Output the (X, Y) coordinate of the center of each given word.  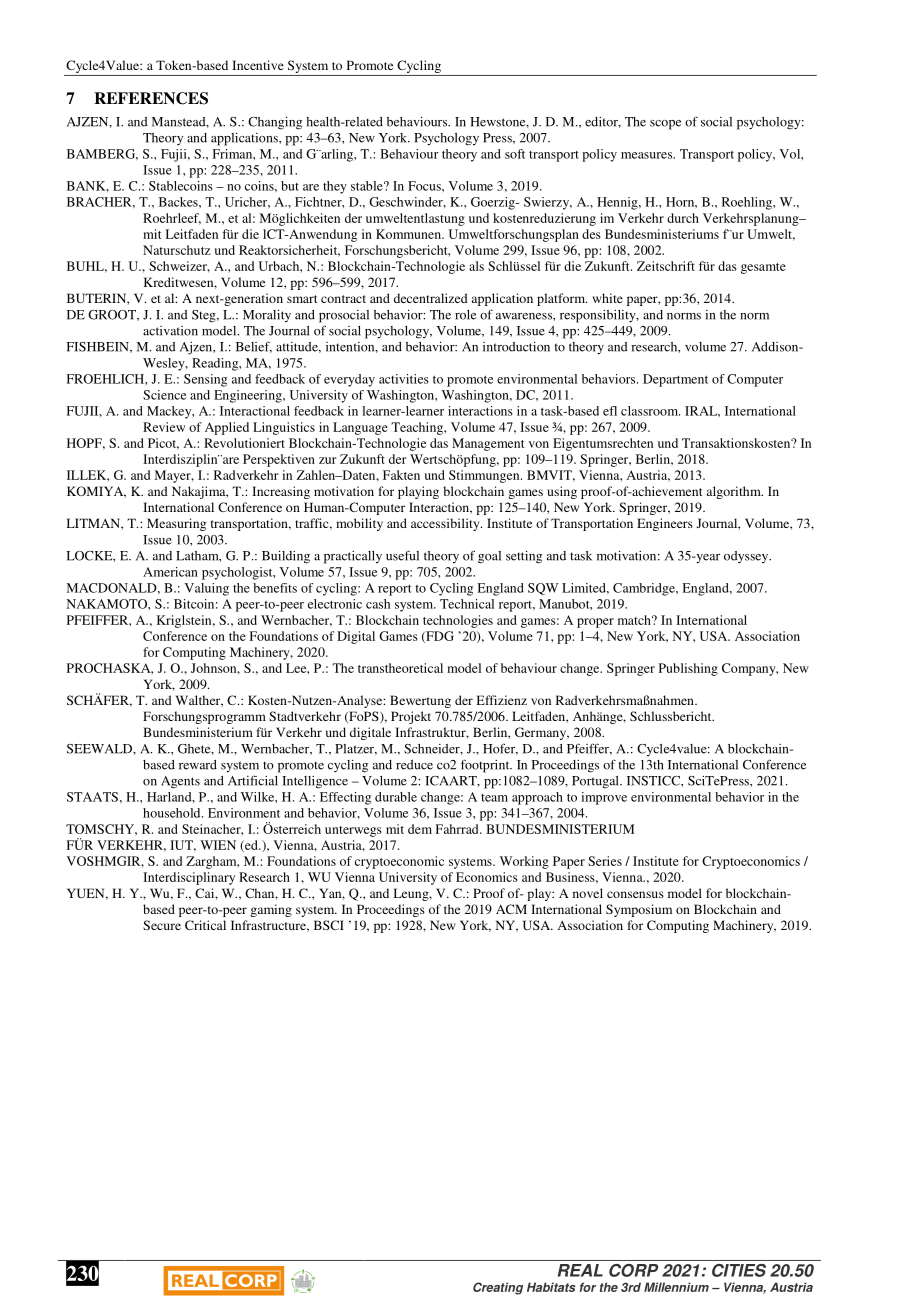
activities (404, 379)
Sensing (205, 380)
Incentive (258, 65)
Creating (498, 1288)
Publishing (688, 669)
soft (515, 154)
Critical (205, 925)
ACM (511, 909)
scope (665, 125)
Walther (199, 701)
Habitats (551, 1287)
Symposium (639, 910)
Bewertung (420, 701)
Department (675, 380)
